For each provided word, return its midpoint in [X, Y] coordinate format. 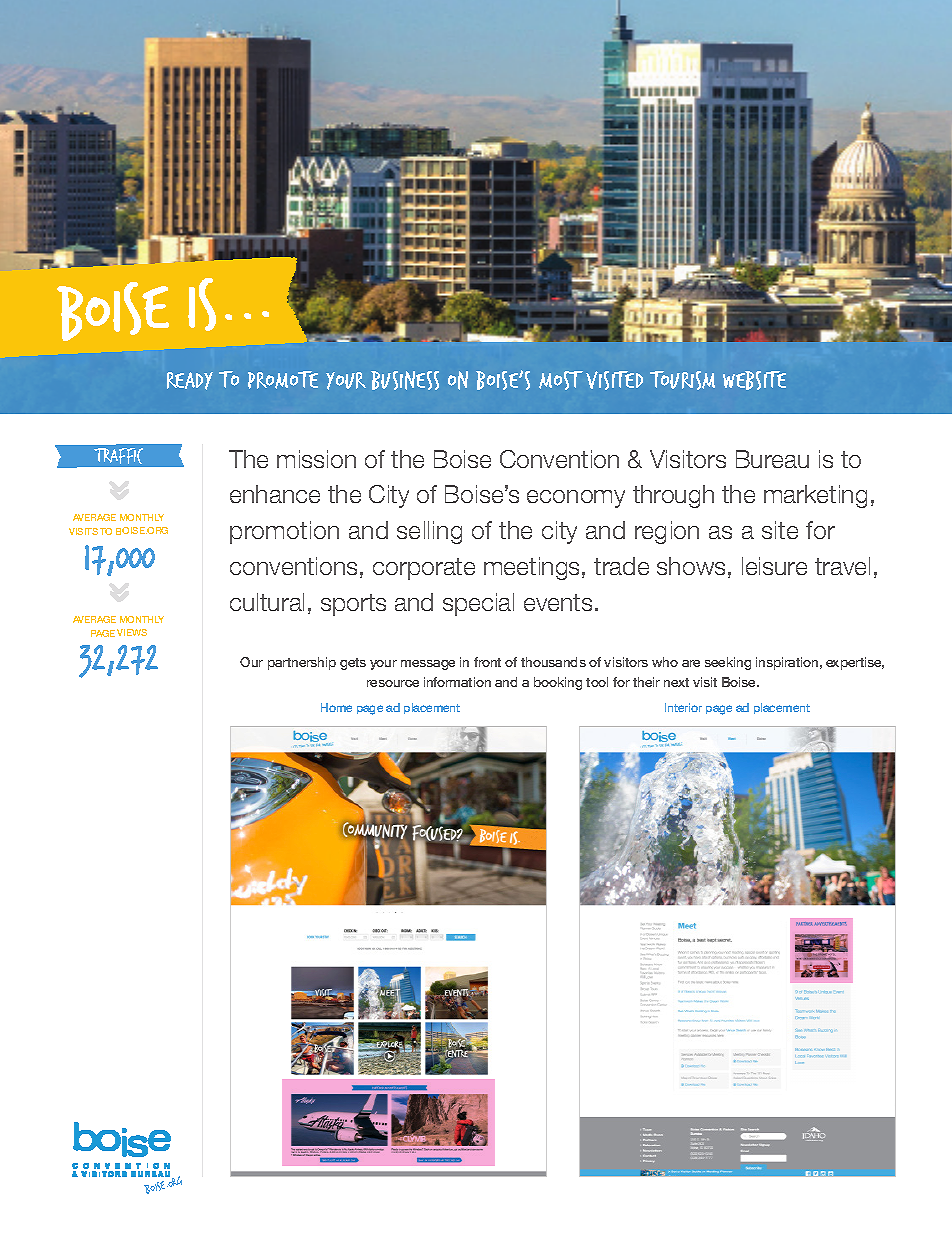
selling [429, 532]
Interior [683, 707]
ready [190, 381]
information [457, 682]
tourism [682, 380]
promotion [284, 532]
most [561, 380]
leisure [774, 566]
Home [336, 707]
